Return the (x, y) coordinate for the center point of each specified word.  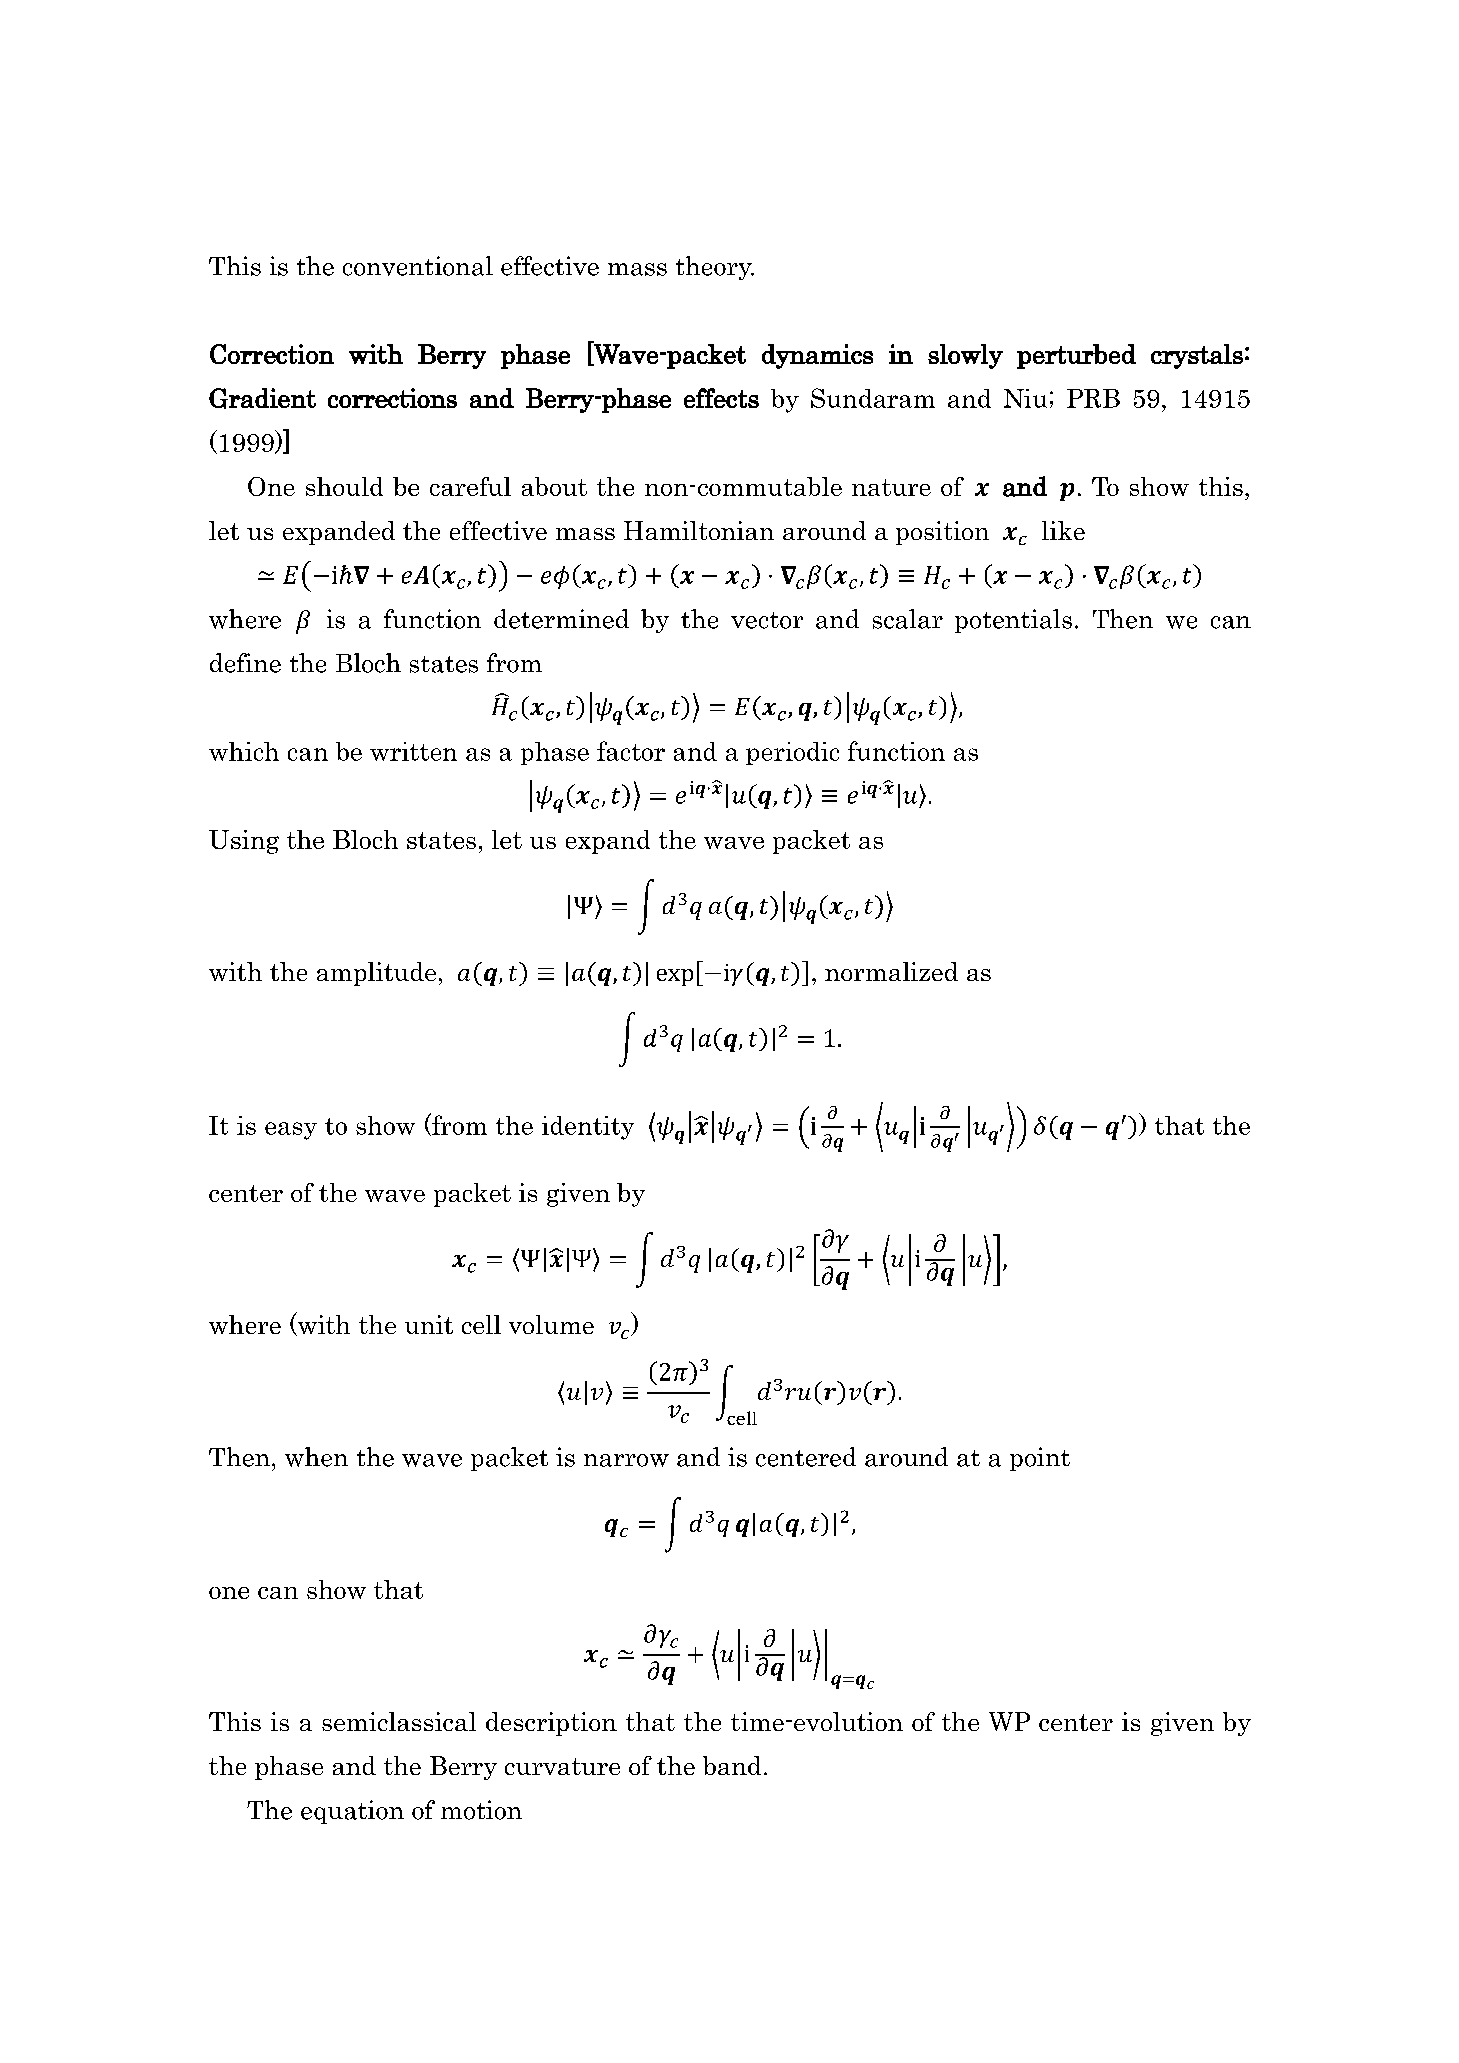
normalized (891, 971)
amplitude (376, 974)
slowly (965, 356)
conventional (418, 266)
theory (715, 268)
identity (588, 1128)
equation (352, 1812)
